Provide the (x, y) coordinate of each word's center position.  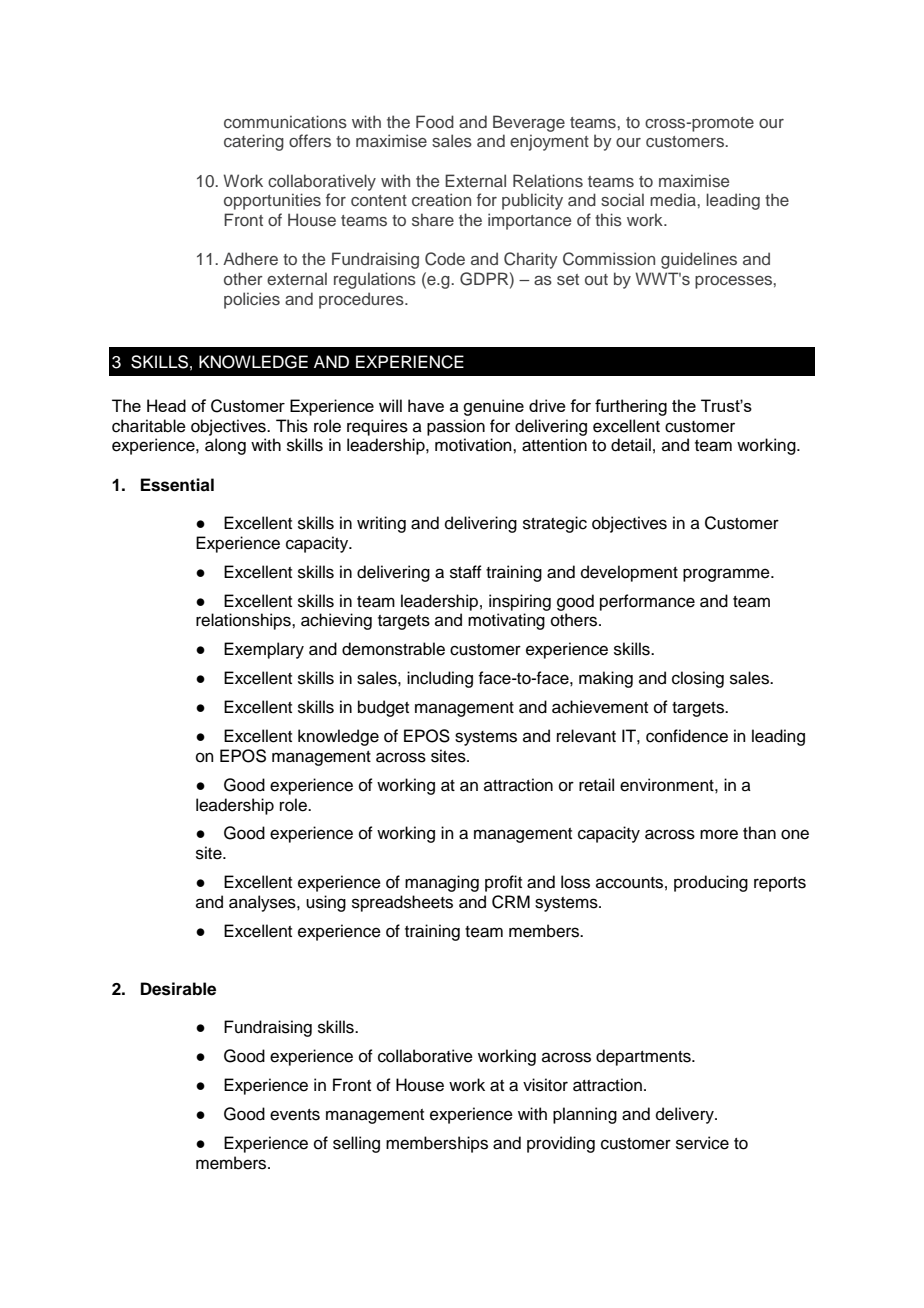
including (440, 679)
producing (711, 883)
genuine (493, 407)
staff (466, 572)
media (673, 199)
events (295, 1115)
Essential (177, 485)
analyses (263, 903)
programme (727, 575)
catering (254, 142)
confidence (687, 736)
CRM (511, 902)
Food (435, 121)
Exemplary (264, 650)
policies (252, 300)
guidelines (699, 260)
